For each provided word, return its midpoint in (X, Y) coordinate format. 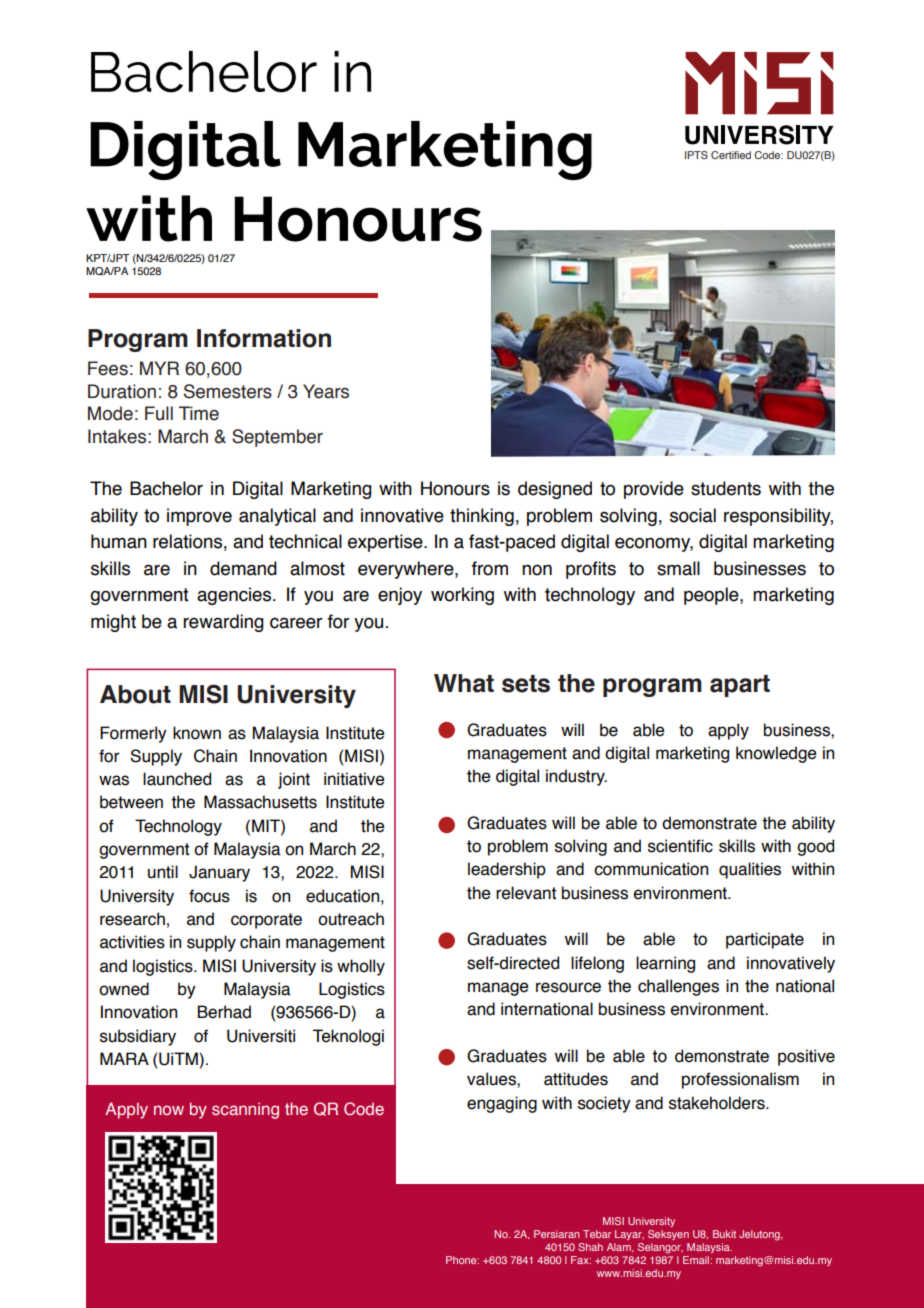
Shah (590, 1247)
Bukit (724, 1234)
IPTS (696, 155)
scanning (245, 1111)
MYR (159, 368)
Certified (731, 155)
